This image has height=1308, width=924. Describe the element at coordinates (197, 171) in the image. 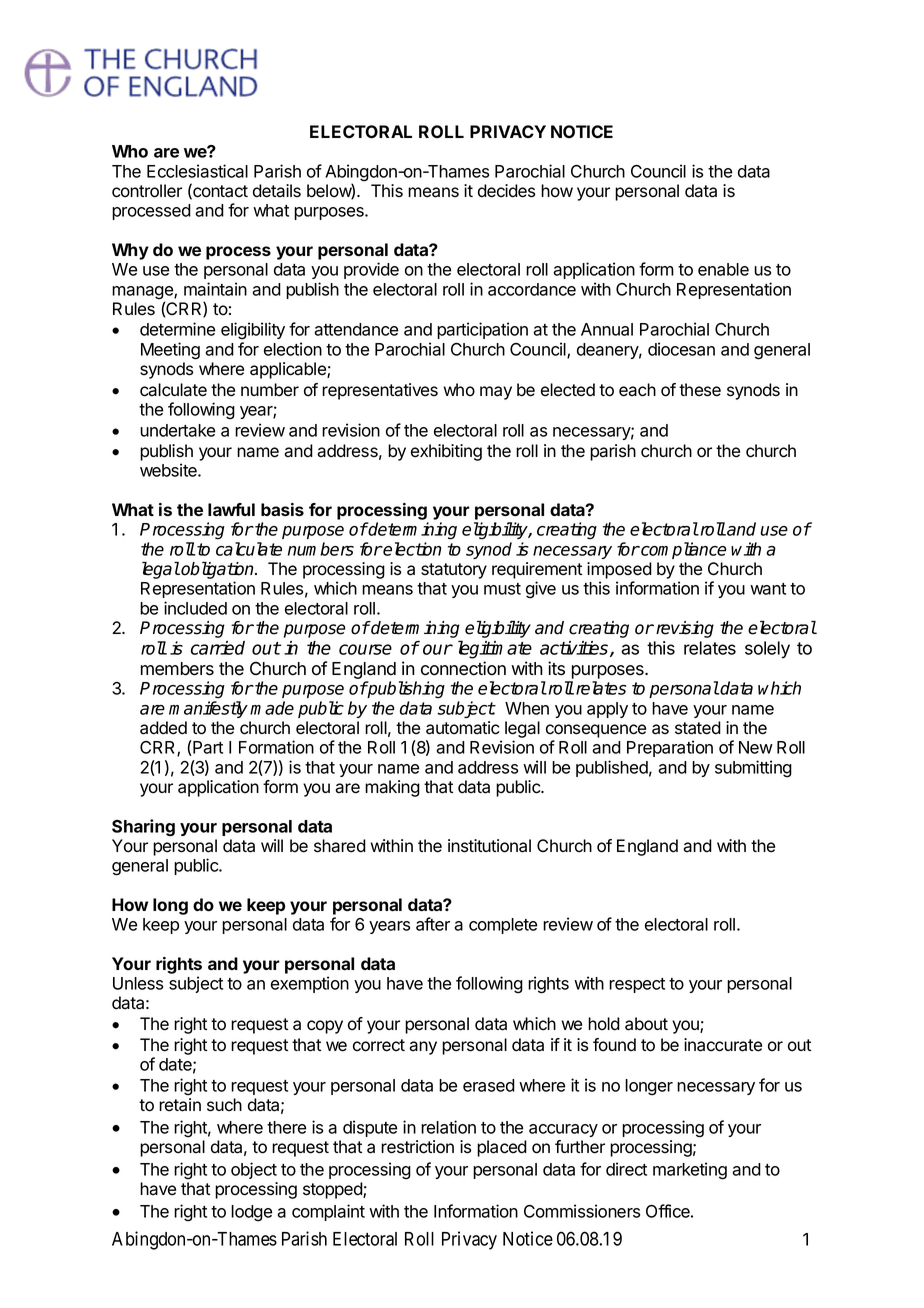

I see `Ecclesiastical` at that location.
